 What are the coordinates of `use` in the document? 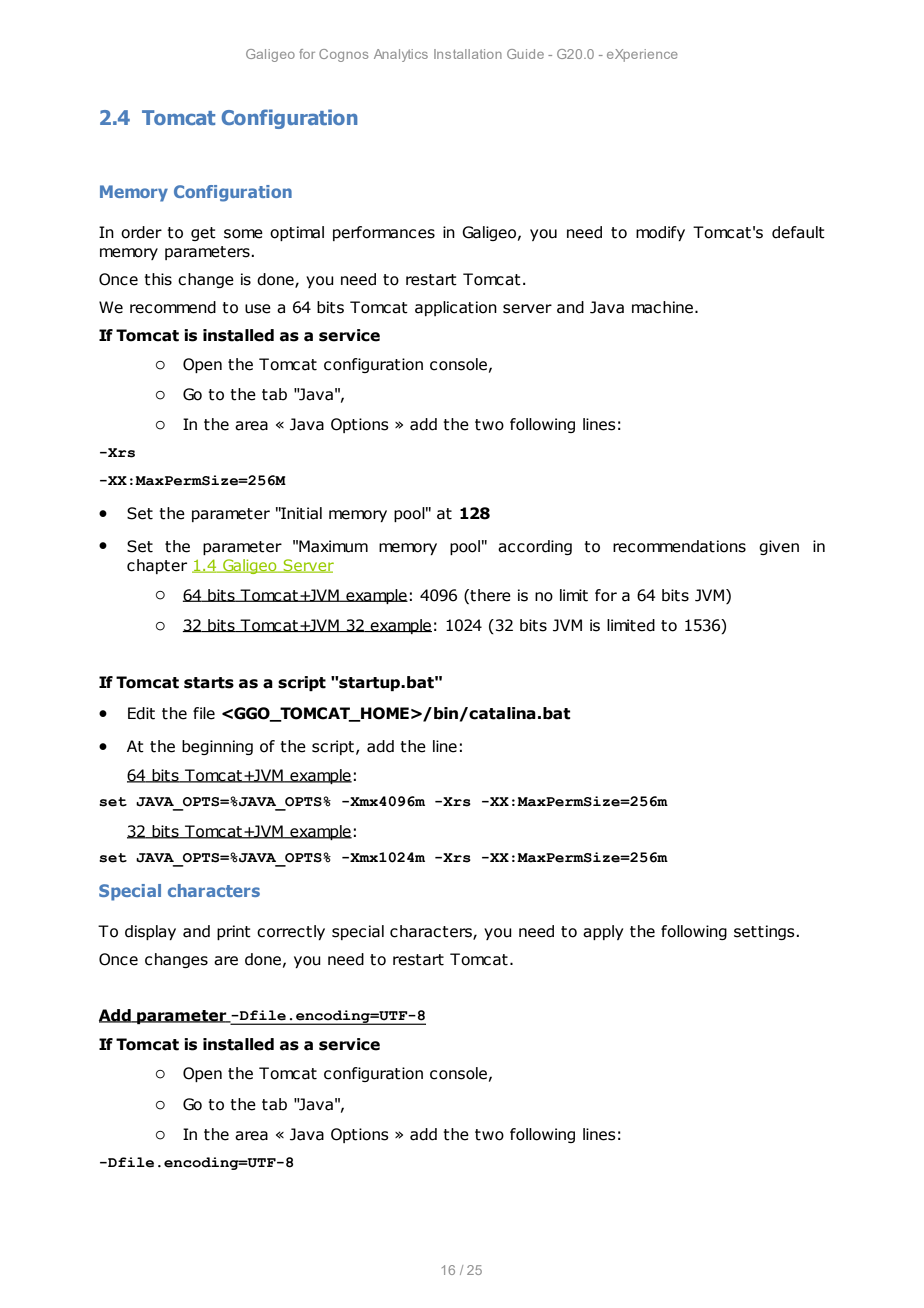 It's located at (258, 309).
